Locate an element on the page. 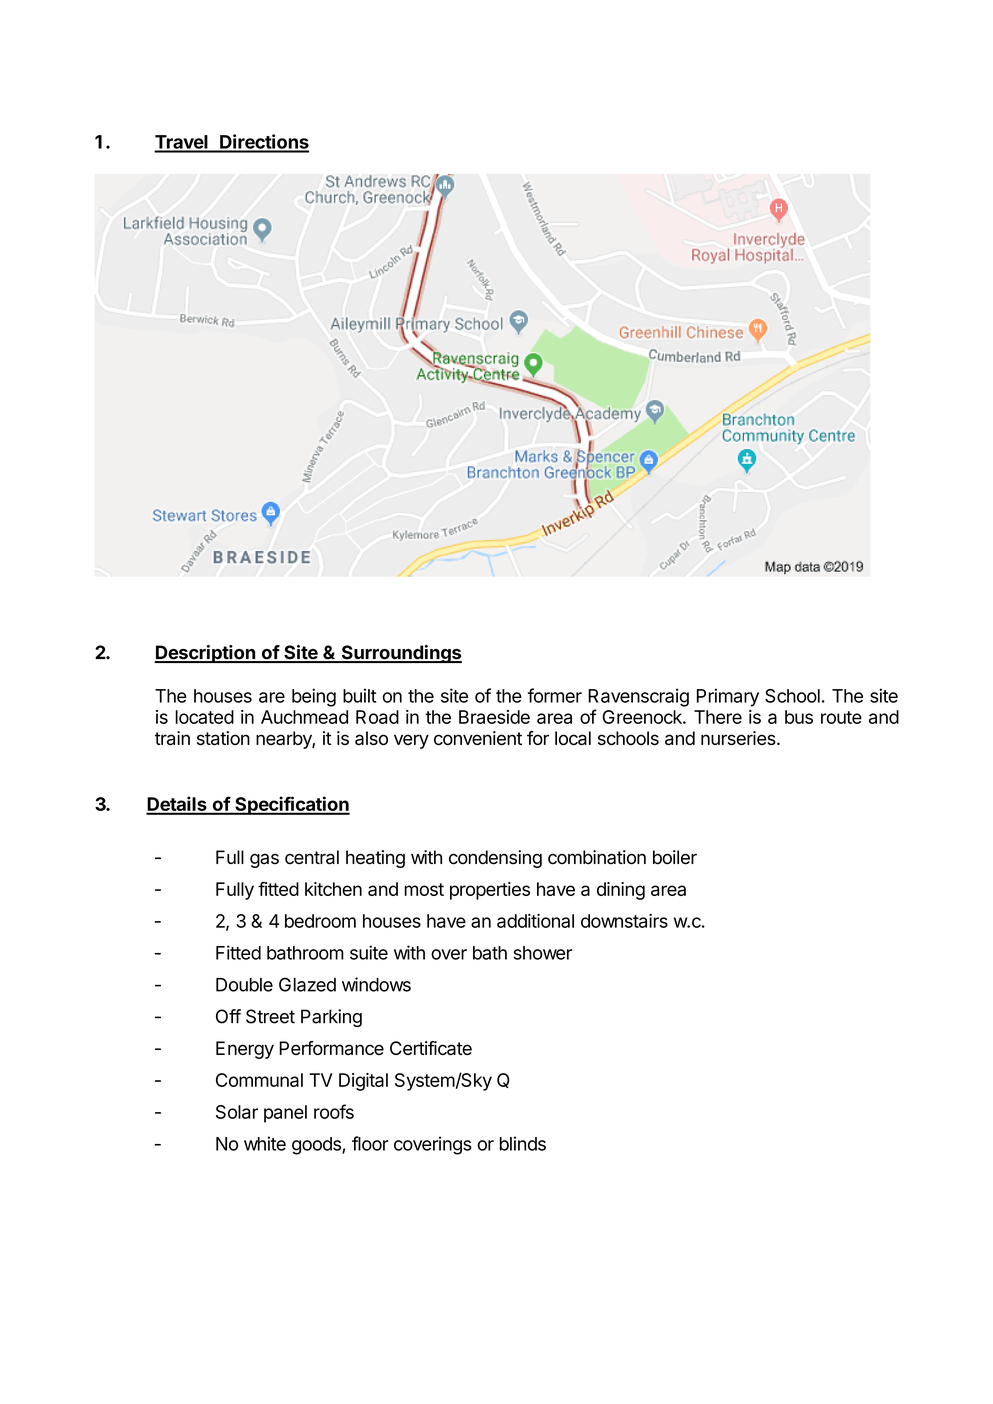  floor is located at coordinates (370, 1143).
